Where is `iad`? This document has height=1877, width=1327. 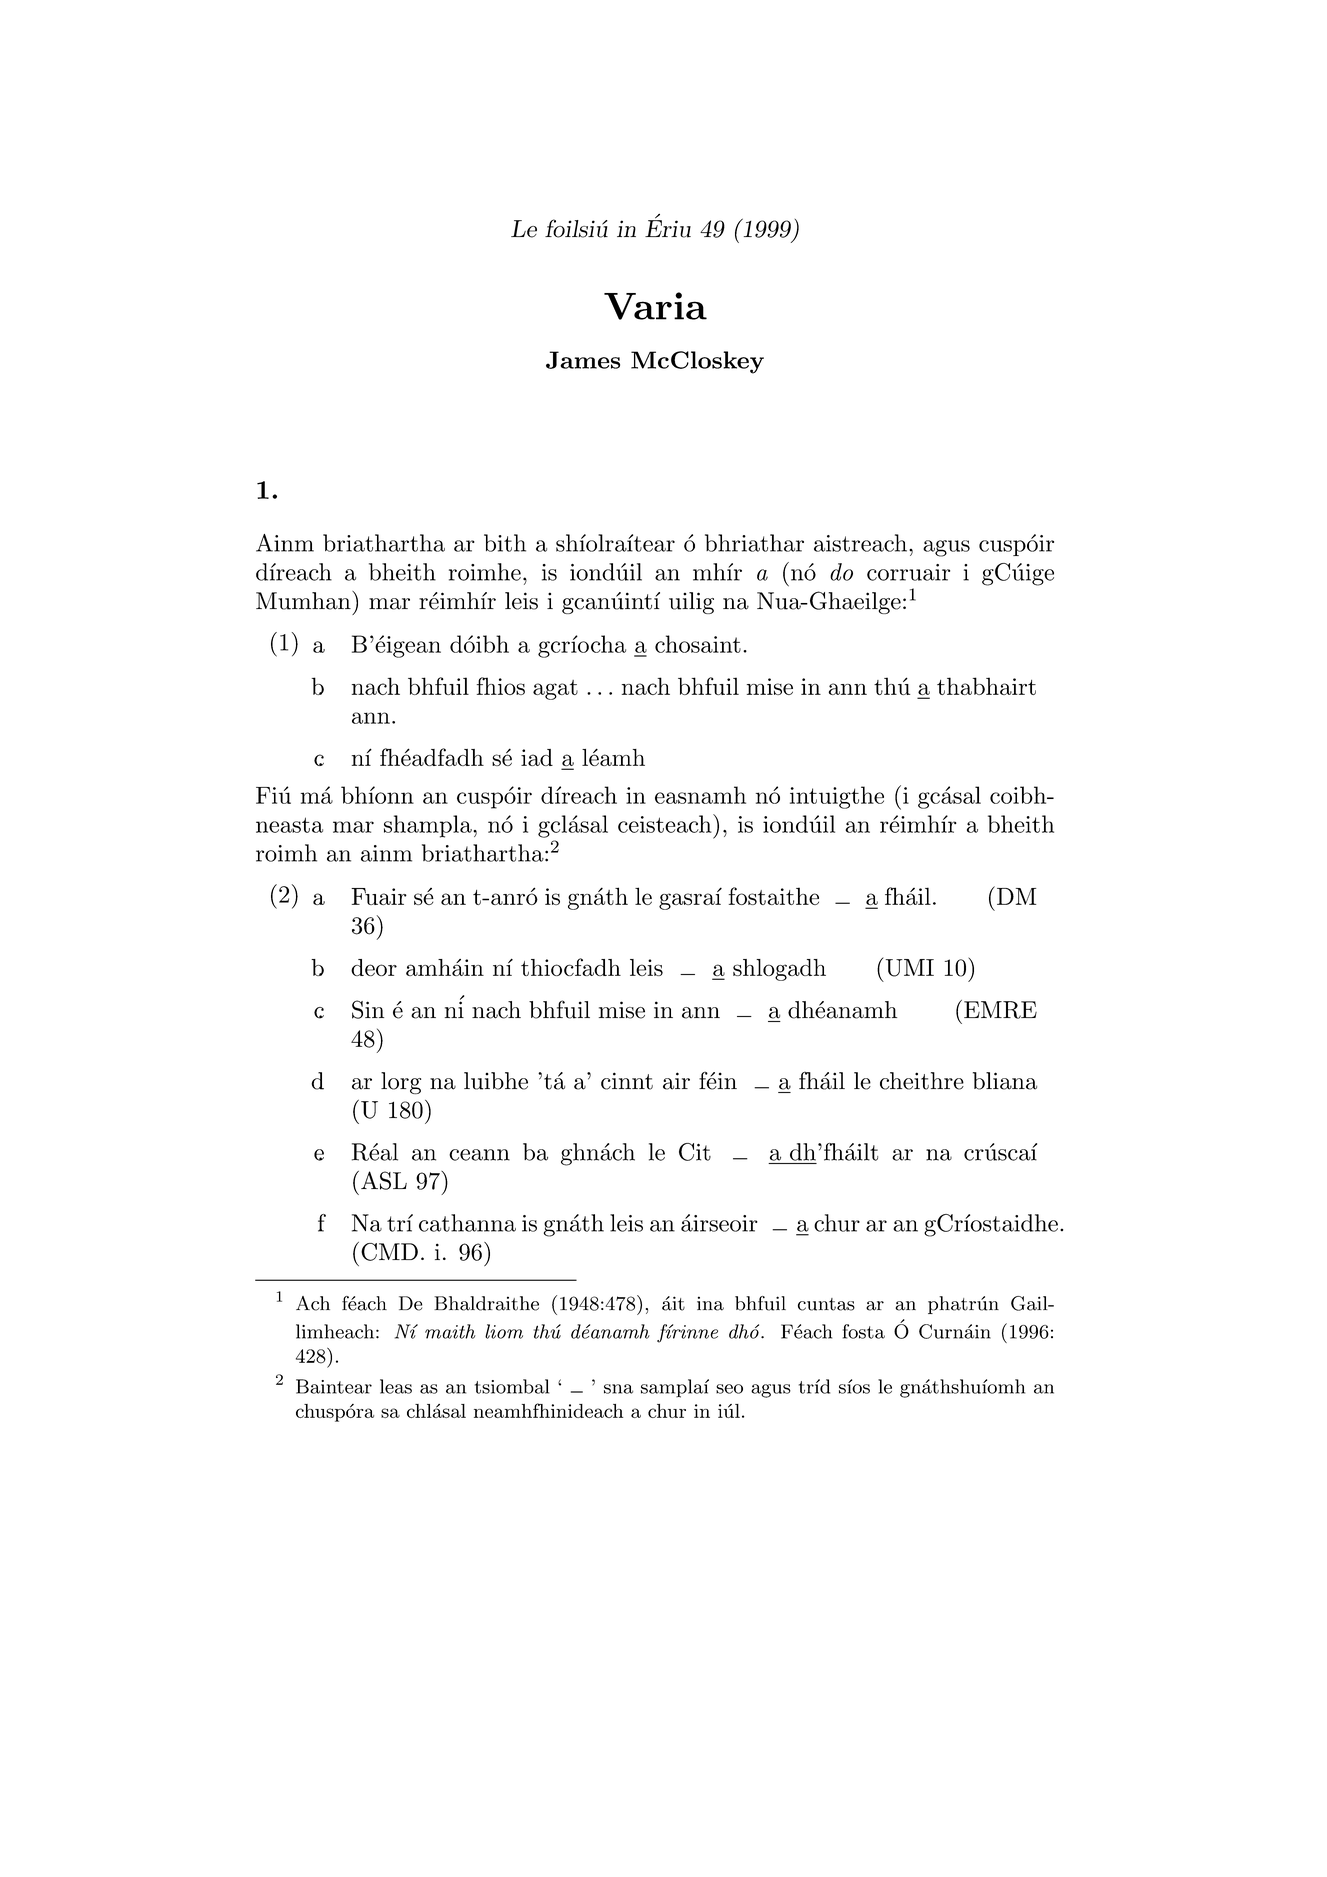 iad is located at coordinates (537, 757).
